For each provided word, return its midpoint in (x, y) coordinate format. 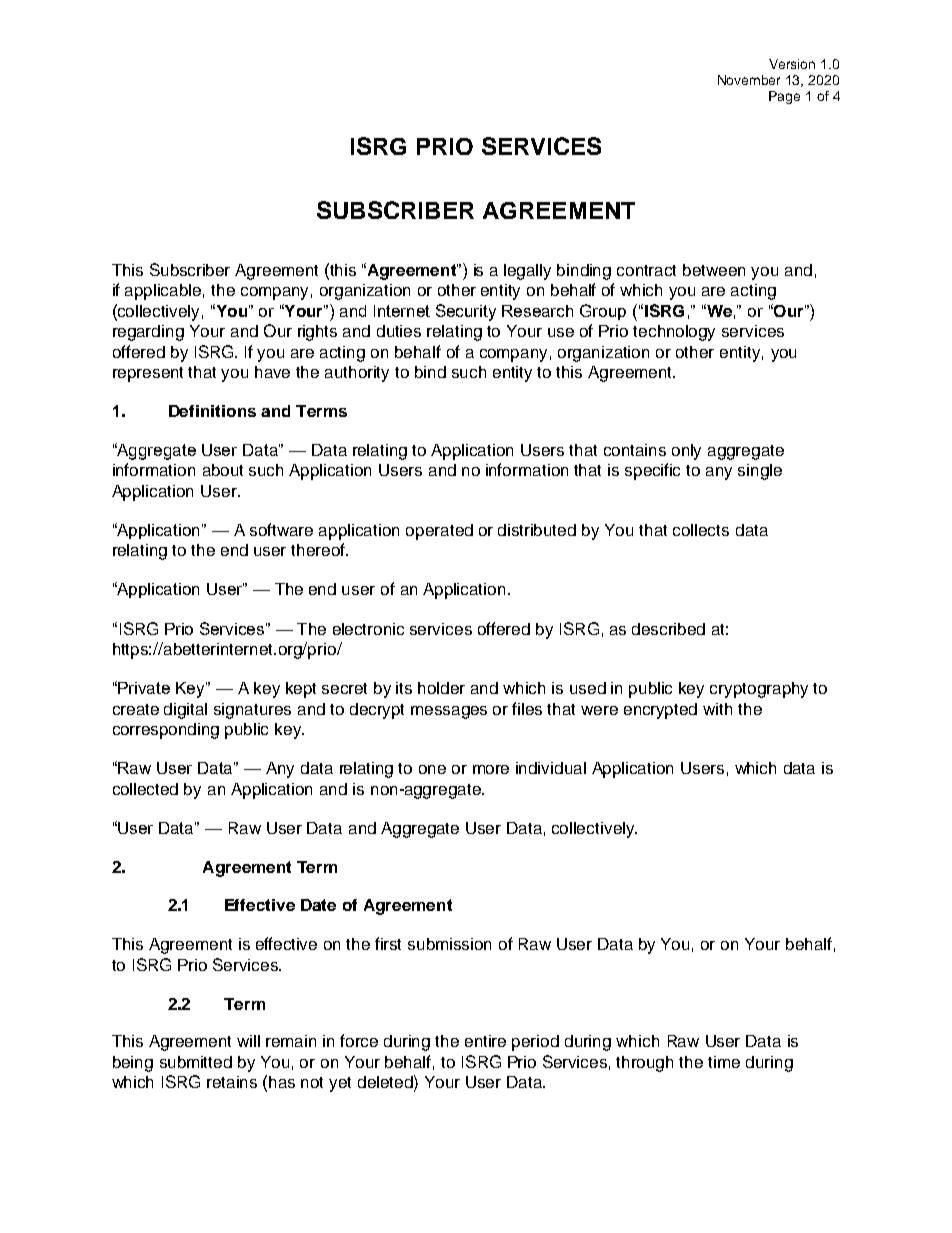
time (724, 1062)
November (749, 80)
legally (527, 272)
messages (449, 712)
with (717, 709)
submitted (196, 1062)
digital (185, 711)
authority (357, 374)
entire (485, 1041)
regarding (148, 333)
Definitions (212, 411)
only (686, 452)
